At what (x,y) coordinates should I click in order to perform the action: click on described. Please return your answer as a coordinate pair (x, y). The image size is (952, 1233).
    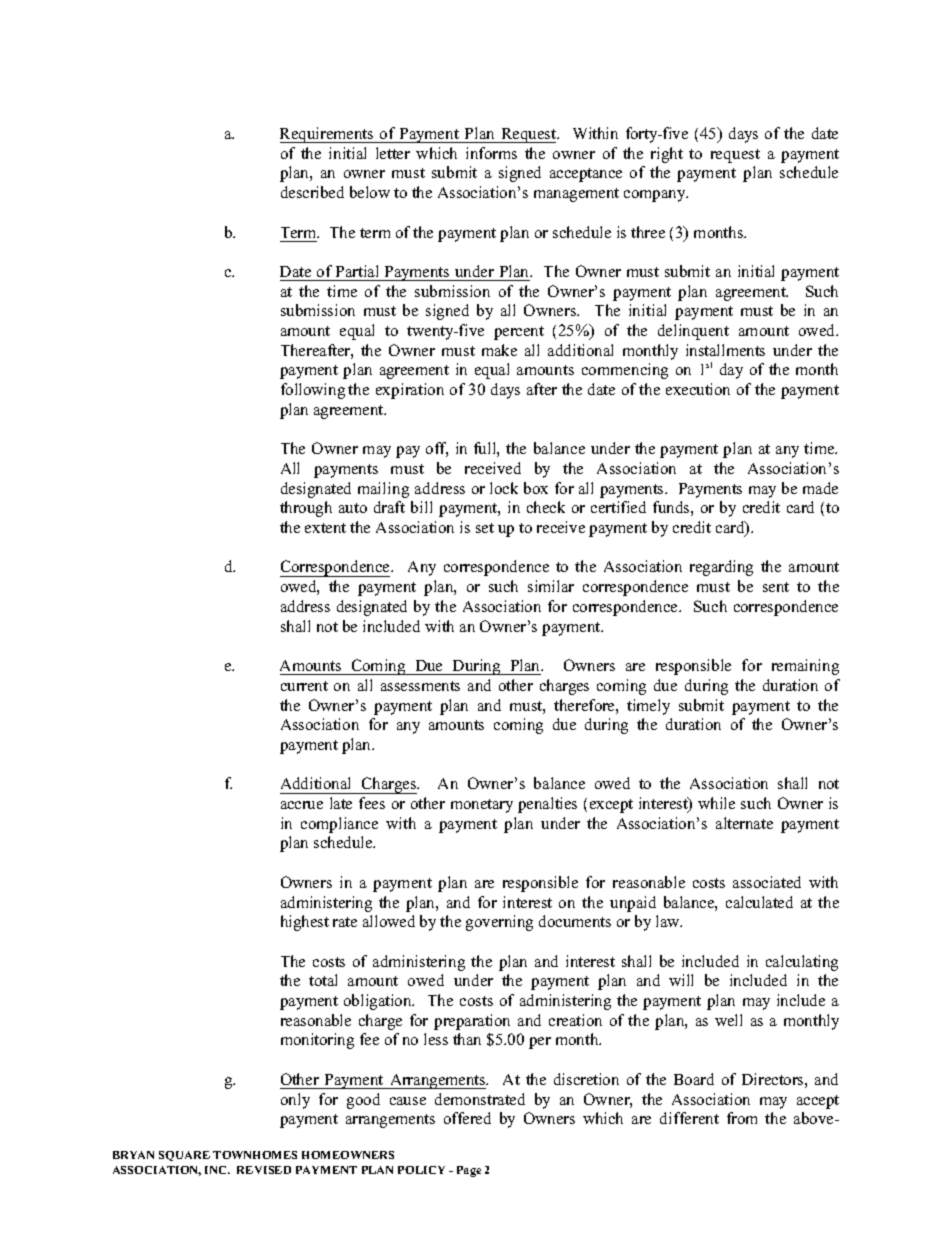
    Looking at the image, I should click on (312, 192).
